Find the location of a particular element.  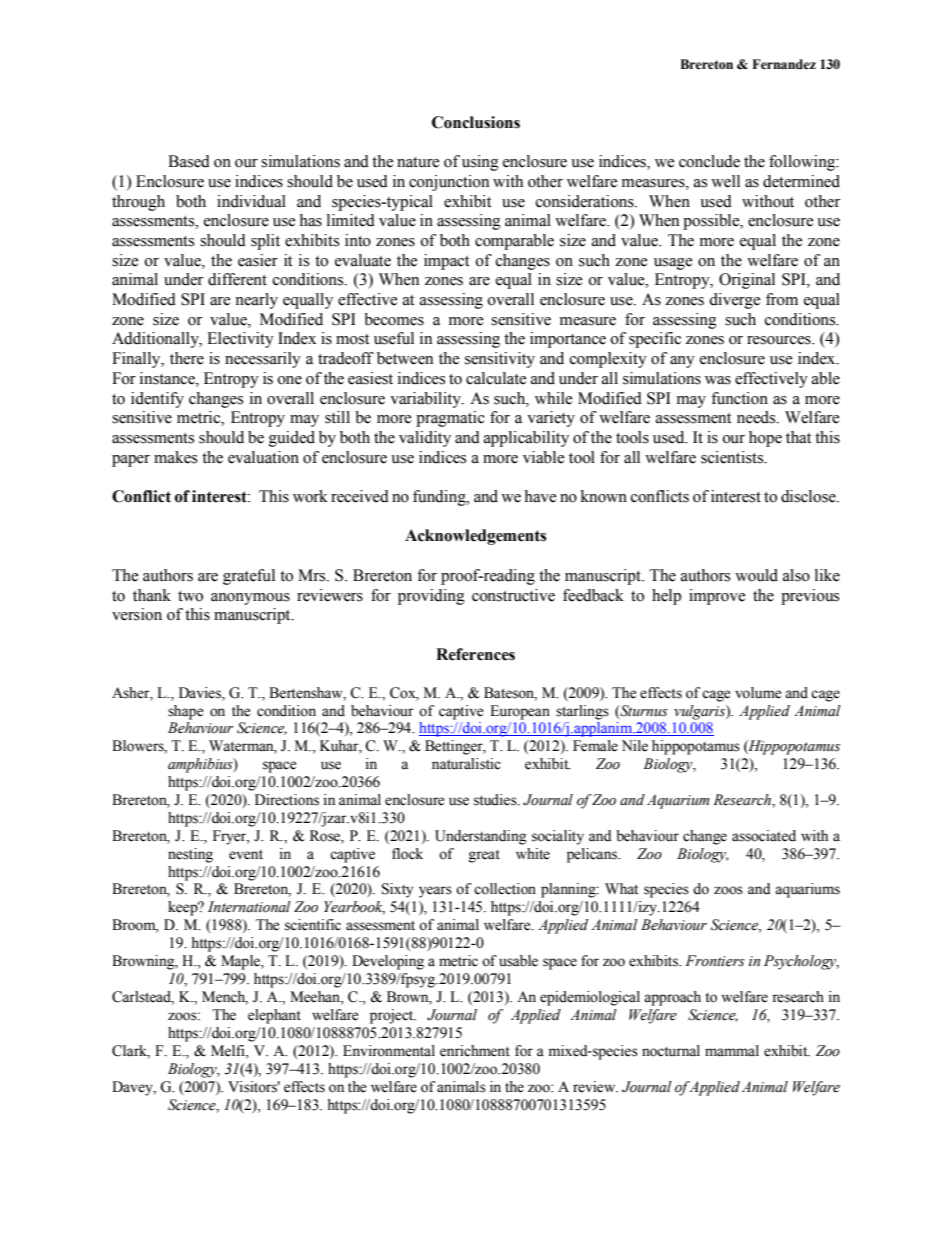

shape is located at coordinates (185, 712).
